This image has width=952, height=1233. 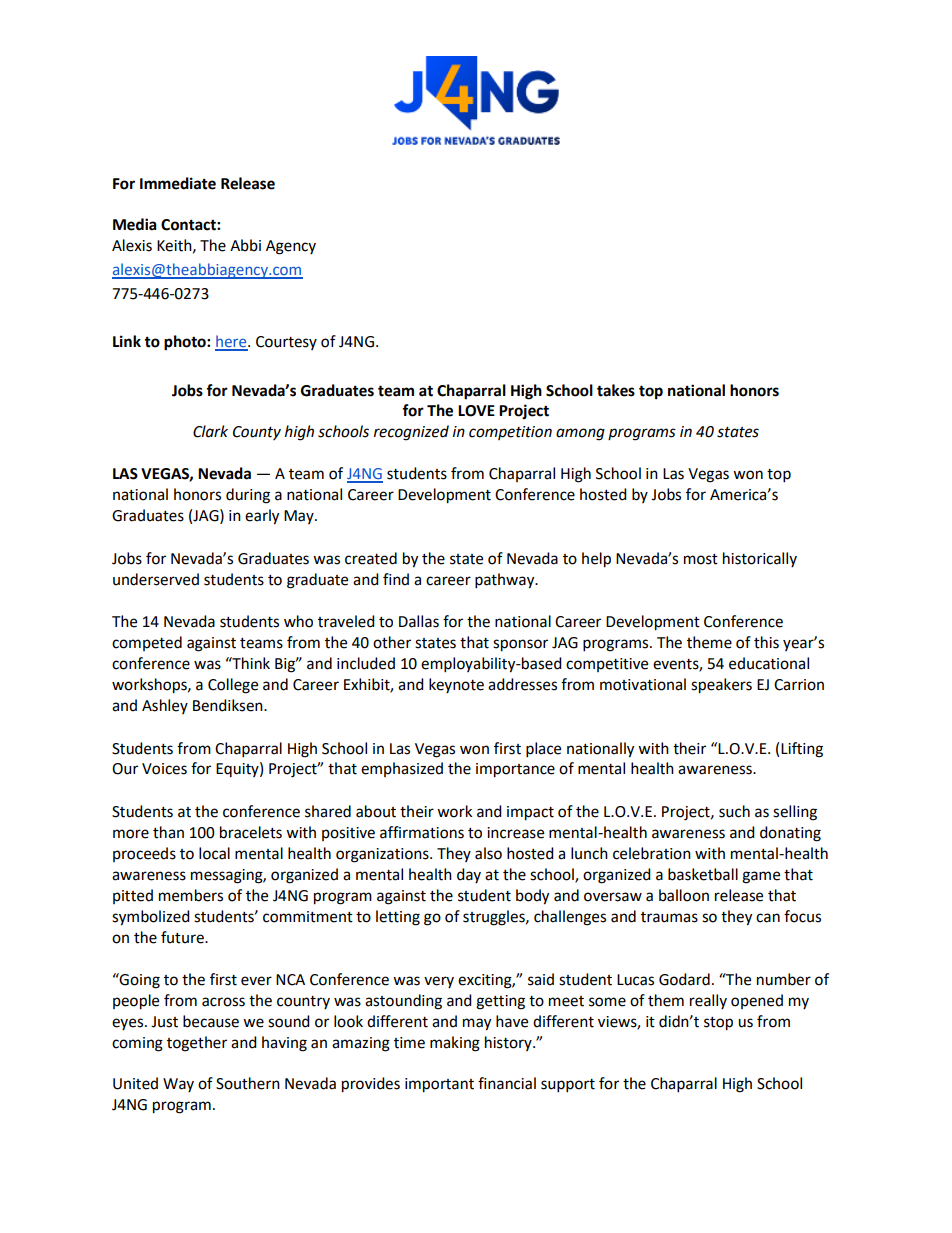 I want to click on takes, so click(x=616, y=390).
